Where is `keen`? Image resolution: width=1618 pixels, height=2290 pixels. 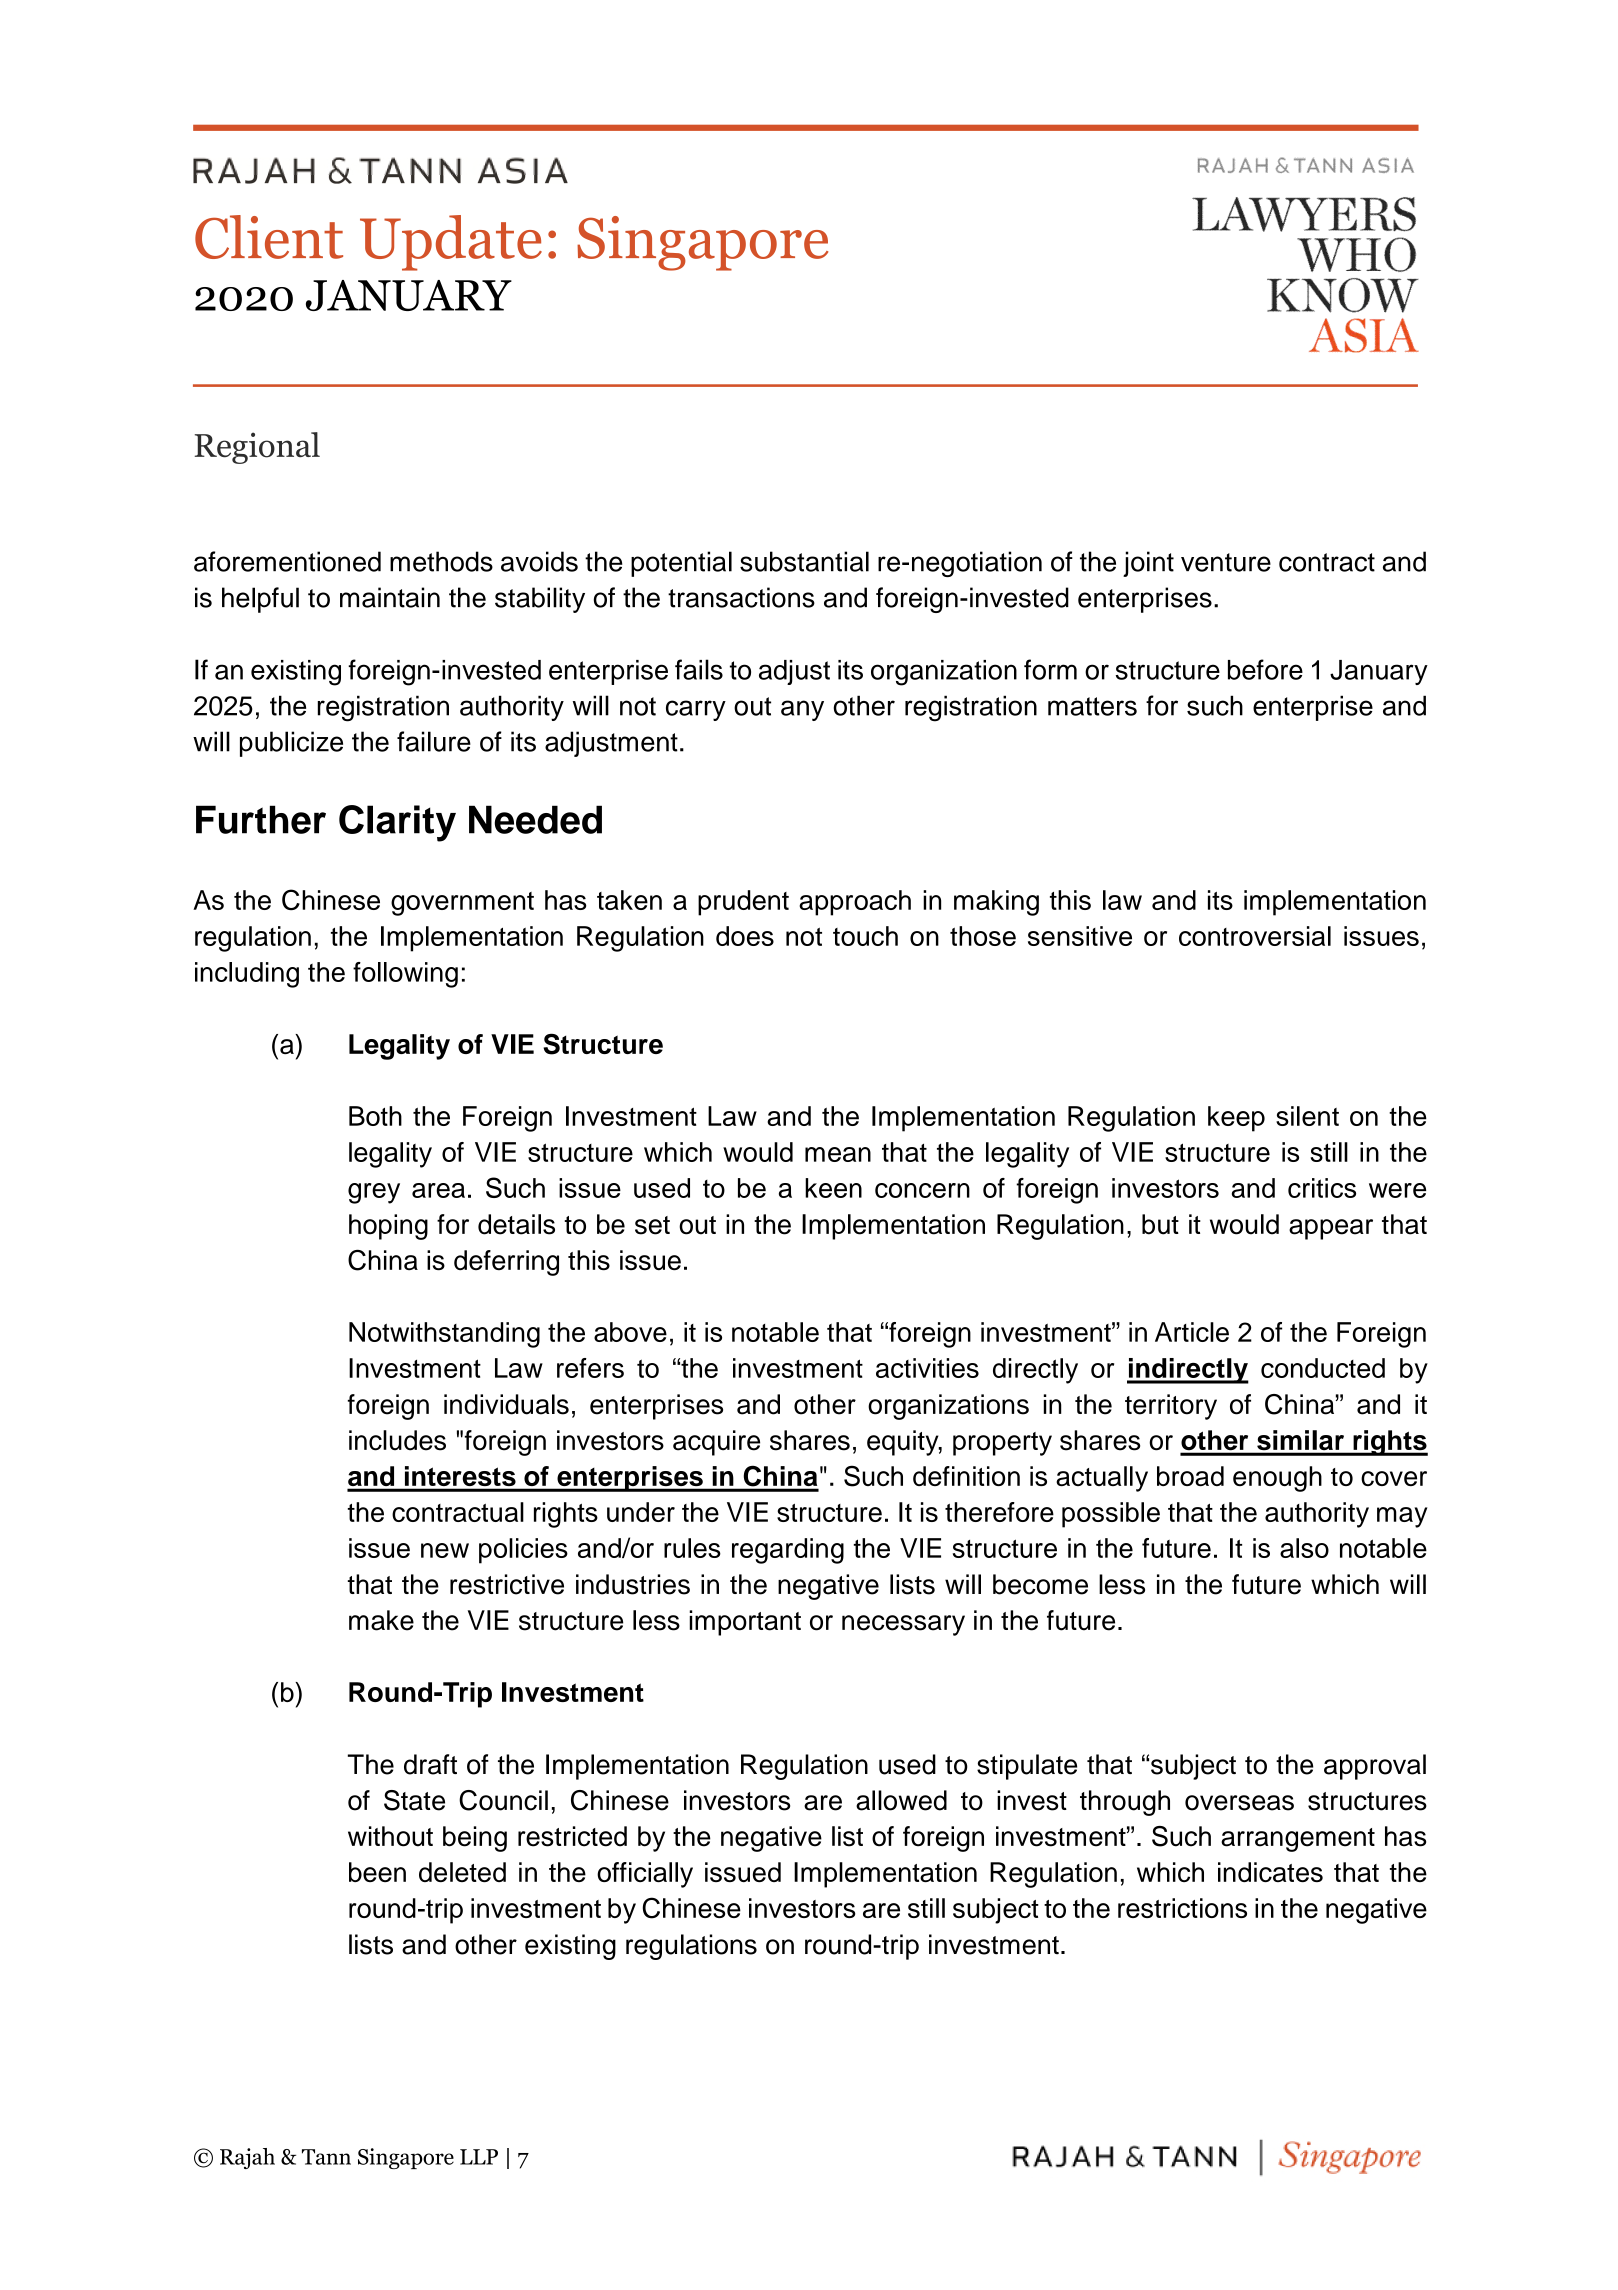
keen is located at coordinates (833, 1188).
